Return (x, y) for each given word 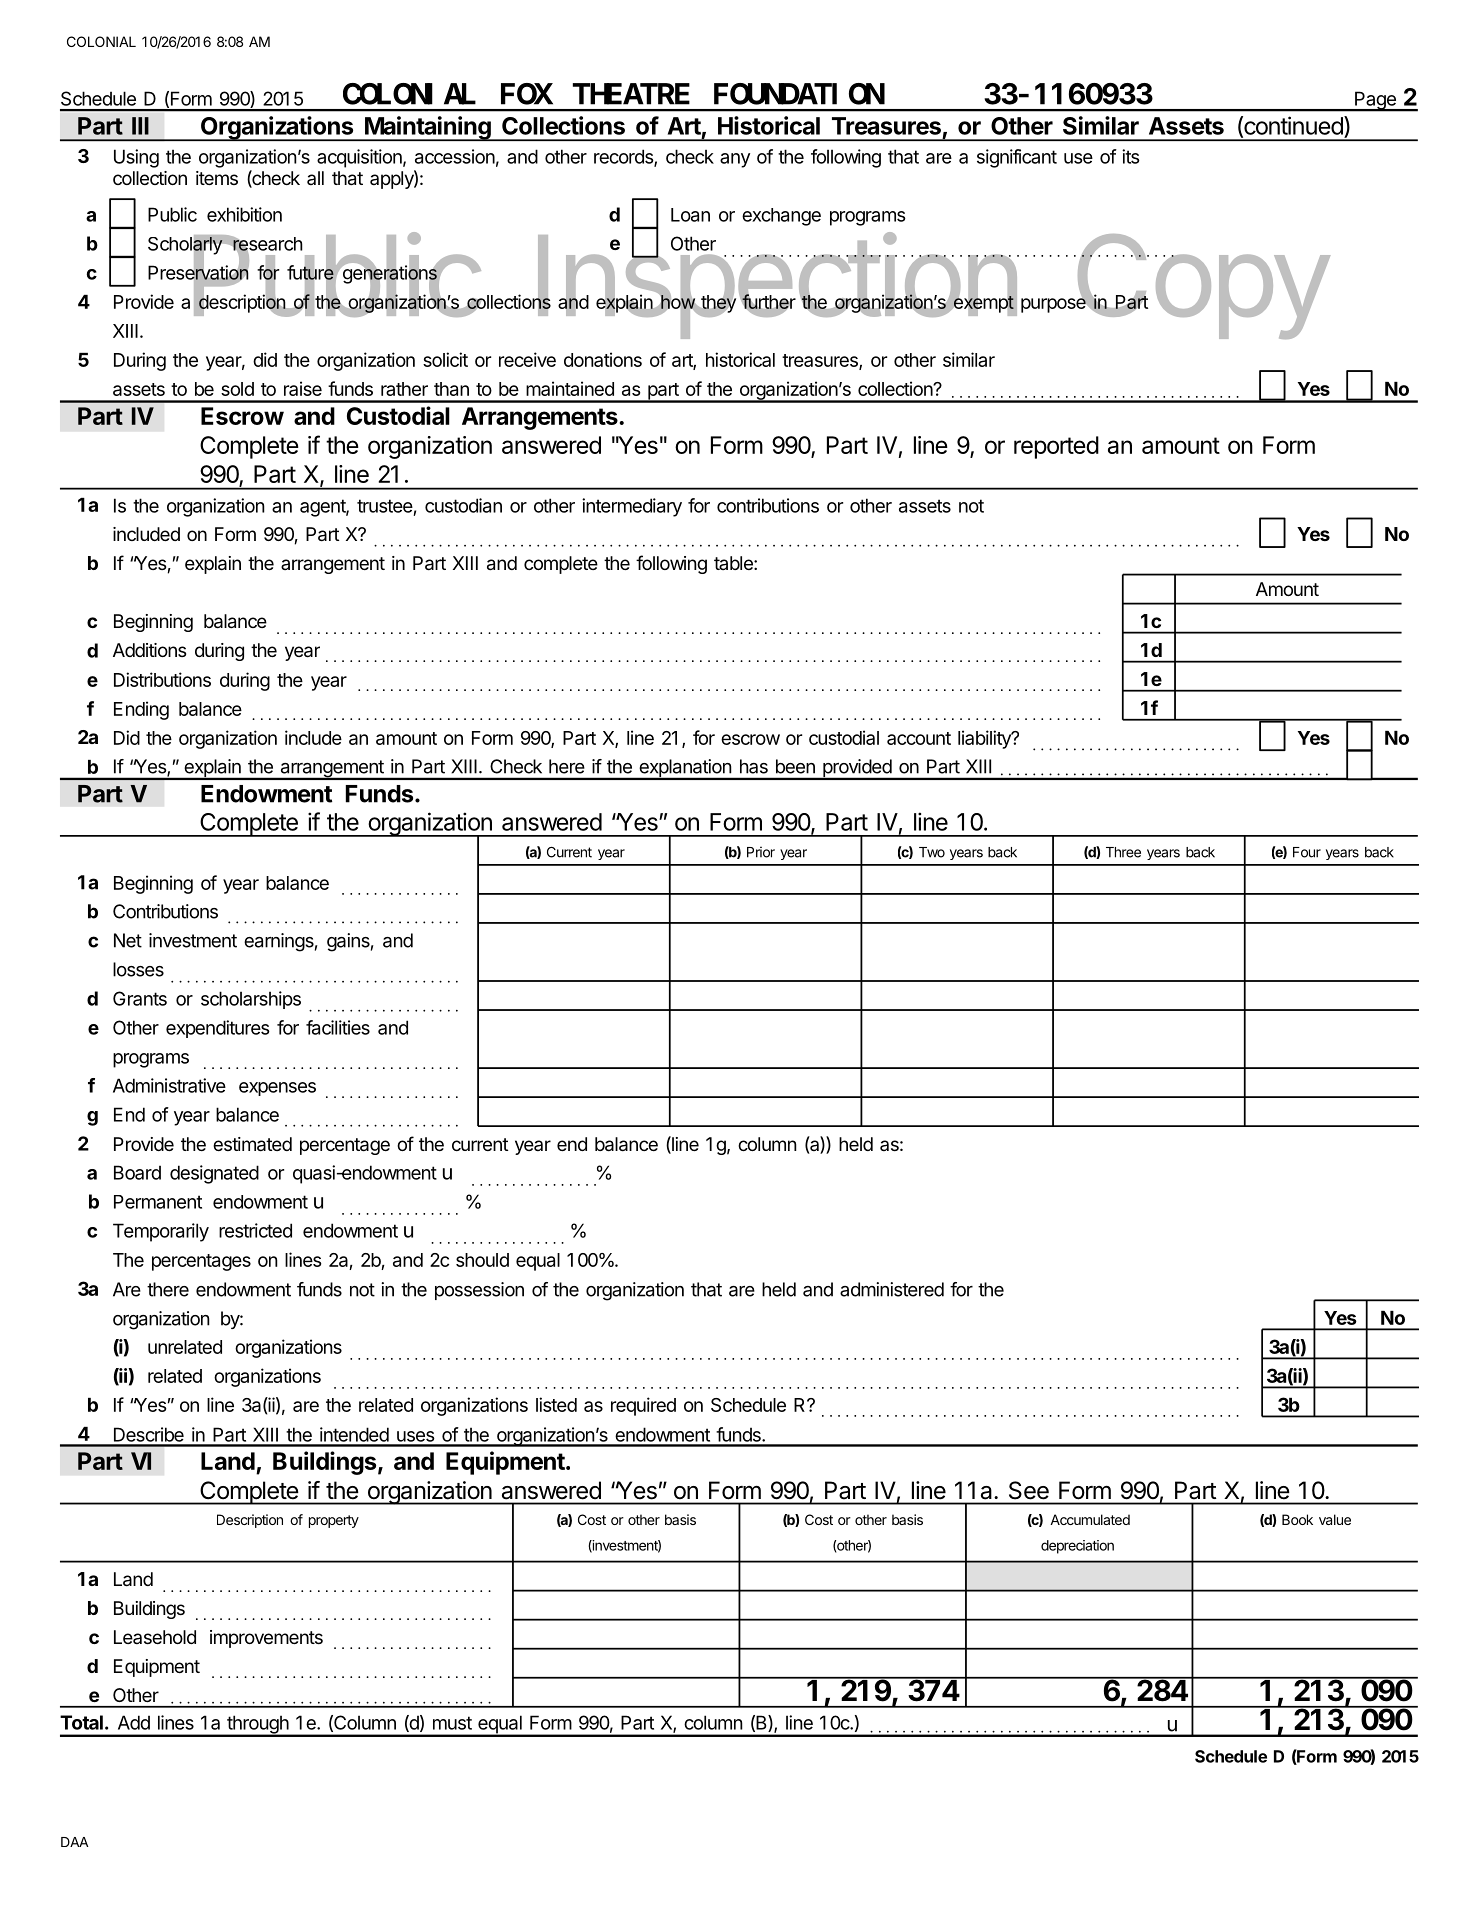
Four (1307, 852)
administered (892, 1289)
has (754, 766)
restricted (255, 1230)
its (1131, 156)
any (735, 160)
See (1029, 1490)
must (452, 1723)
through (258, 1725)
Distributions (162, 679)
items (217, 178)
